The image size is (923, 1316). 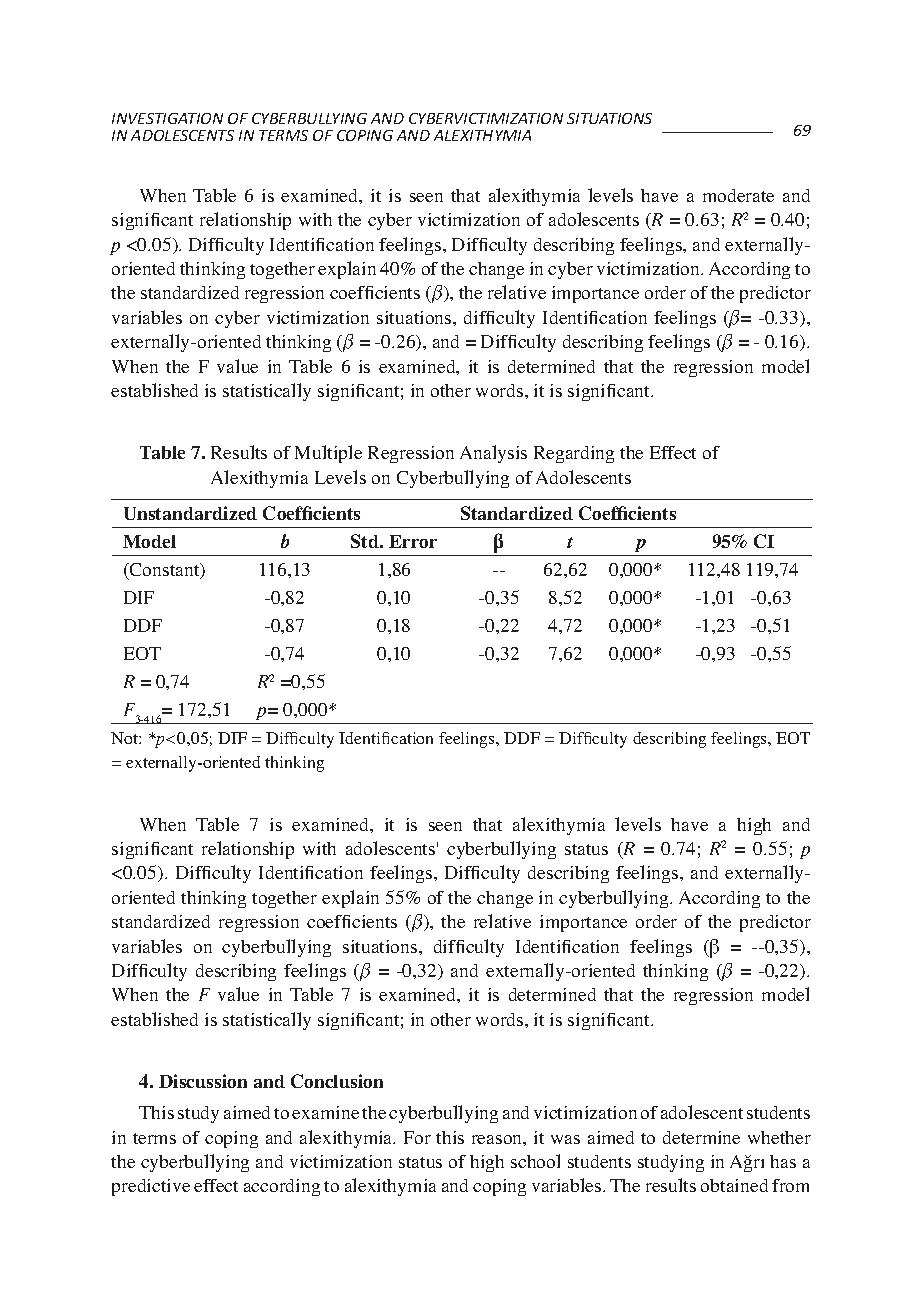 What do you see at coordinates (574, 454) in the document?
I see `Regarding` at bounding box center [574, 454].
